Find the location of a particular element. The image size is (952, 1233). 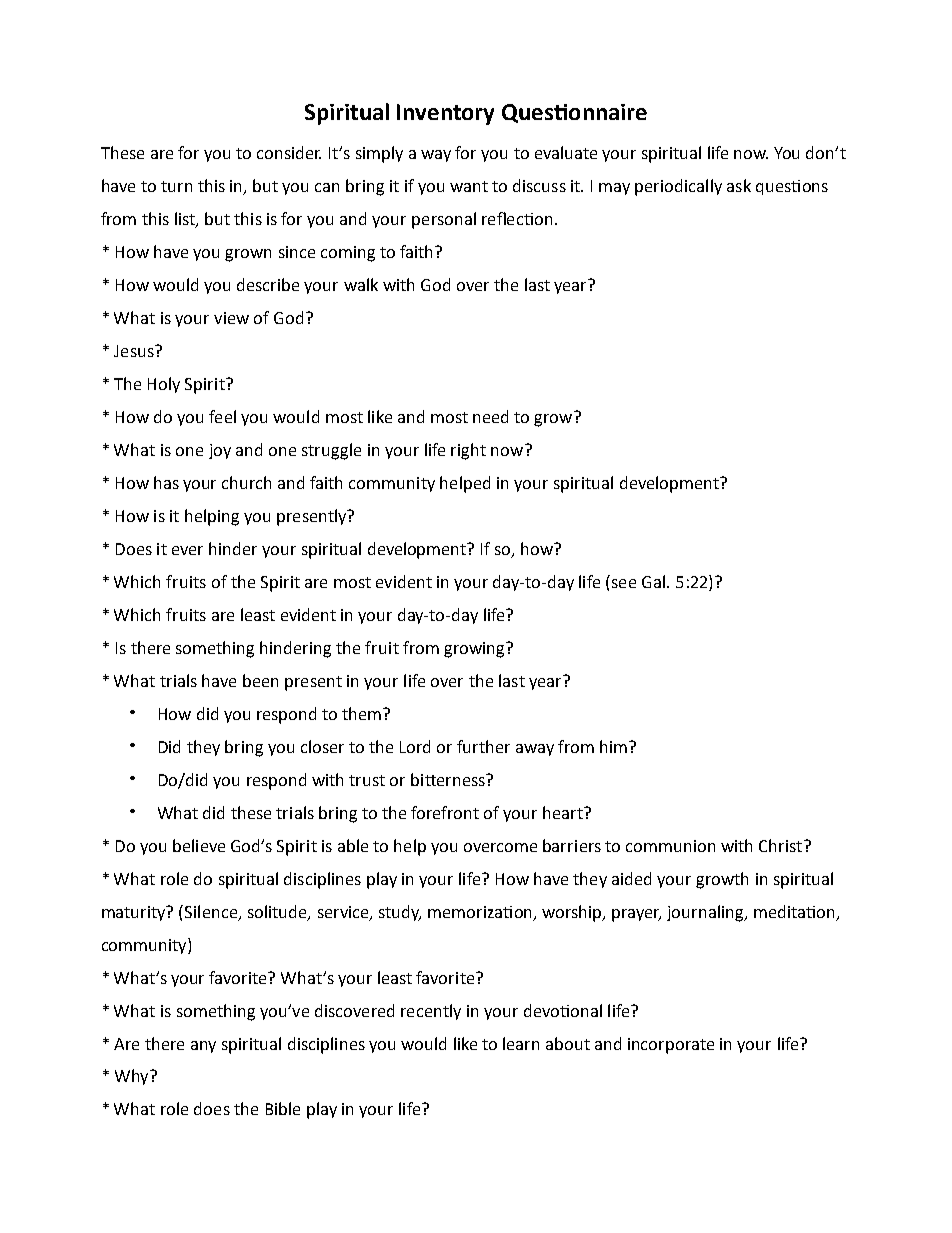

Inventory is located at coordinates (445, 114).
